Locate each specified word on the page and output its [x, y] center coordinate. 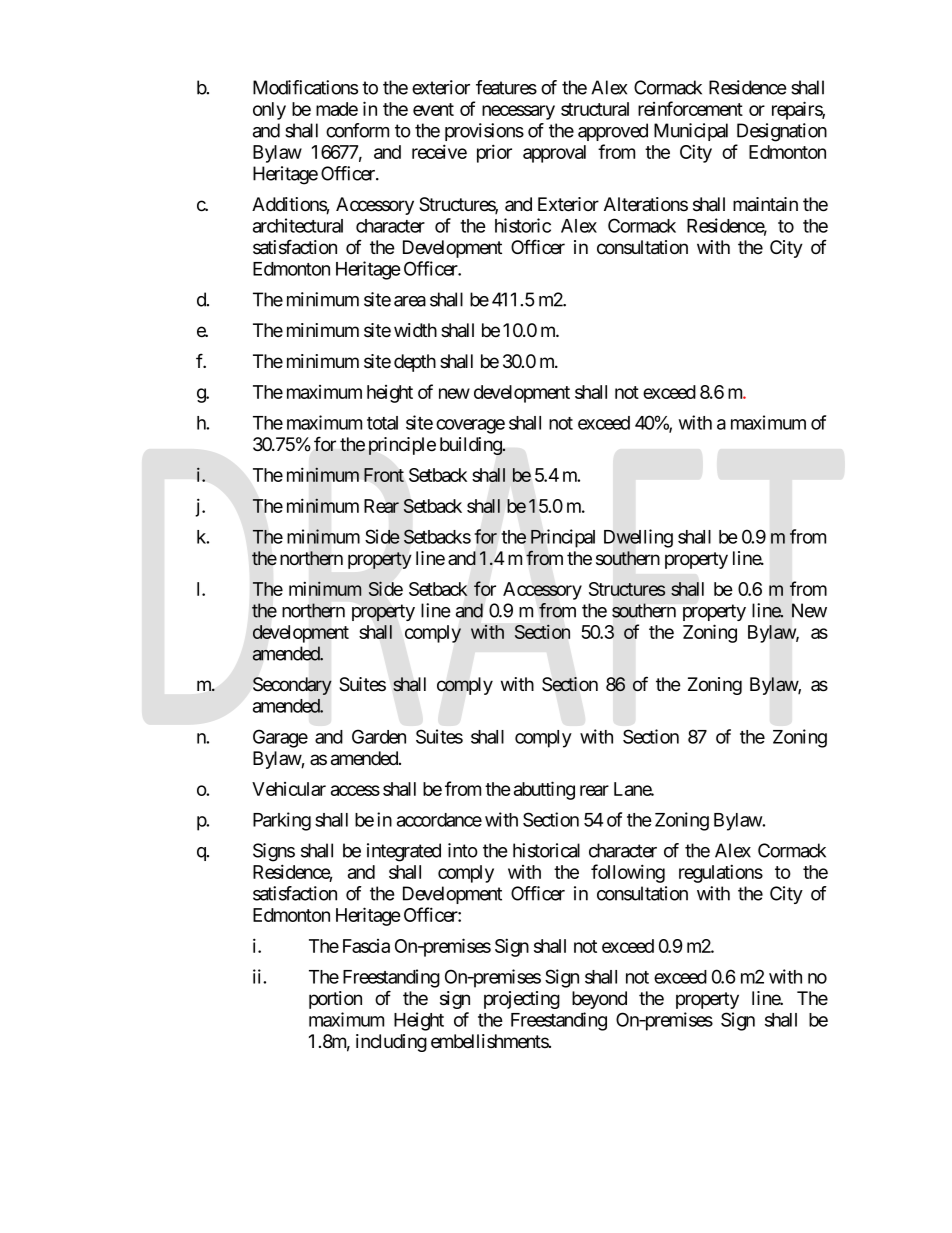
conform [357, 130]
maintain [765, 204]
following [628, 873]
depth [415, 363]
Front [384, 475]
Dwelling [638, 538]
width [415, 330]
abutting [544, 790]
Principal [563, 538]
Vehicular [289, 789]
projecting [522, 1000]
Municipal [691, 132]
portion [335, 1000]
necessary [518, 112]
